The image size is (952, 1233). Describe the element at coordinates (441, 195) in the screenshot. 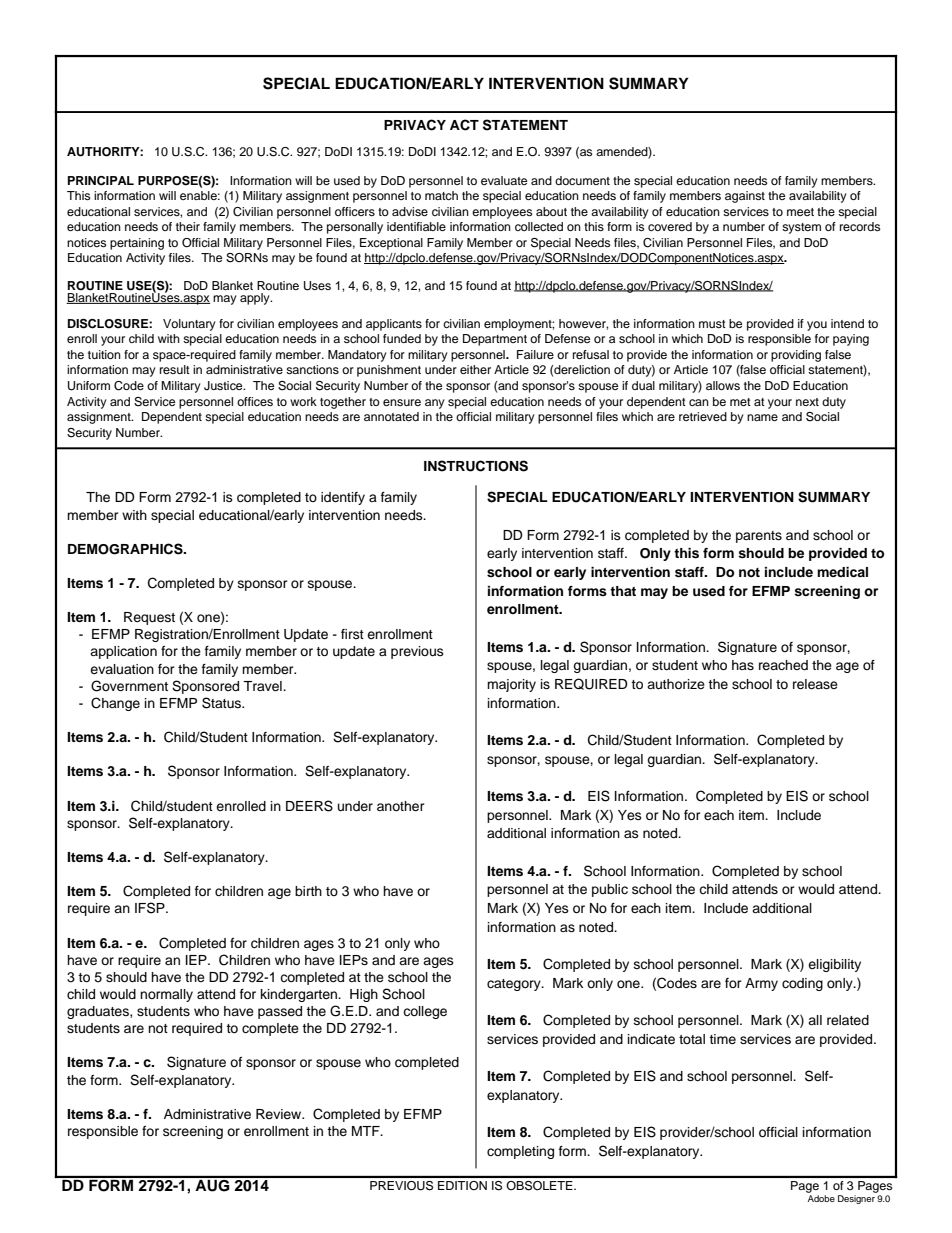

I see `match` at that location.
